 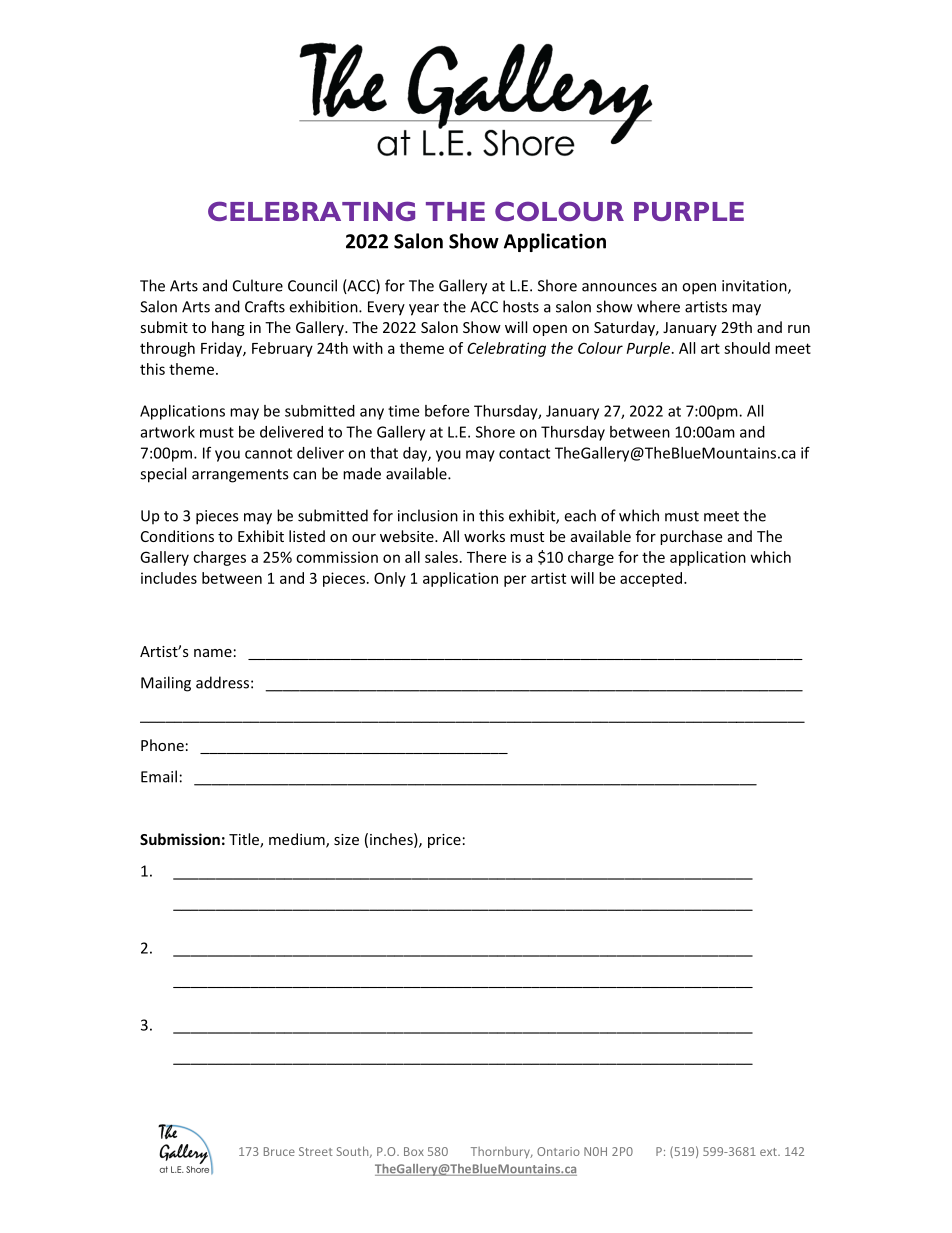 I want to click on size, so click(x=346, y=839).
